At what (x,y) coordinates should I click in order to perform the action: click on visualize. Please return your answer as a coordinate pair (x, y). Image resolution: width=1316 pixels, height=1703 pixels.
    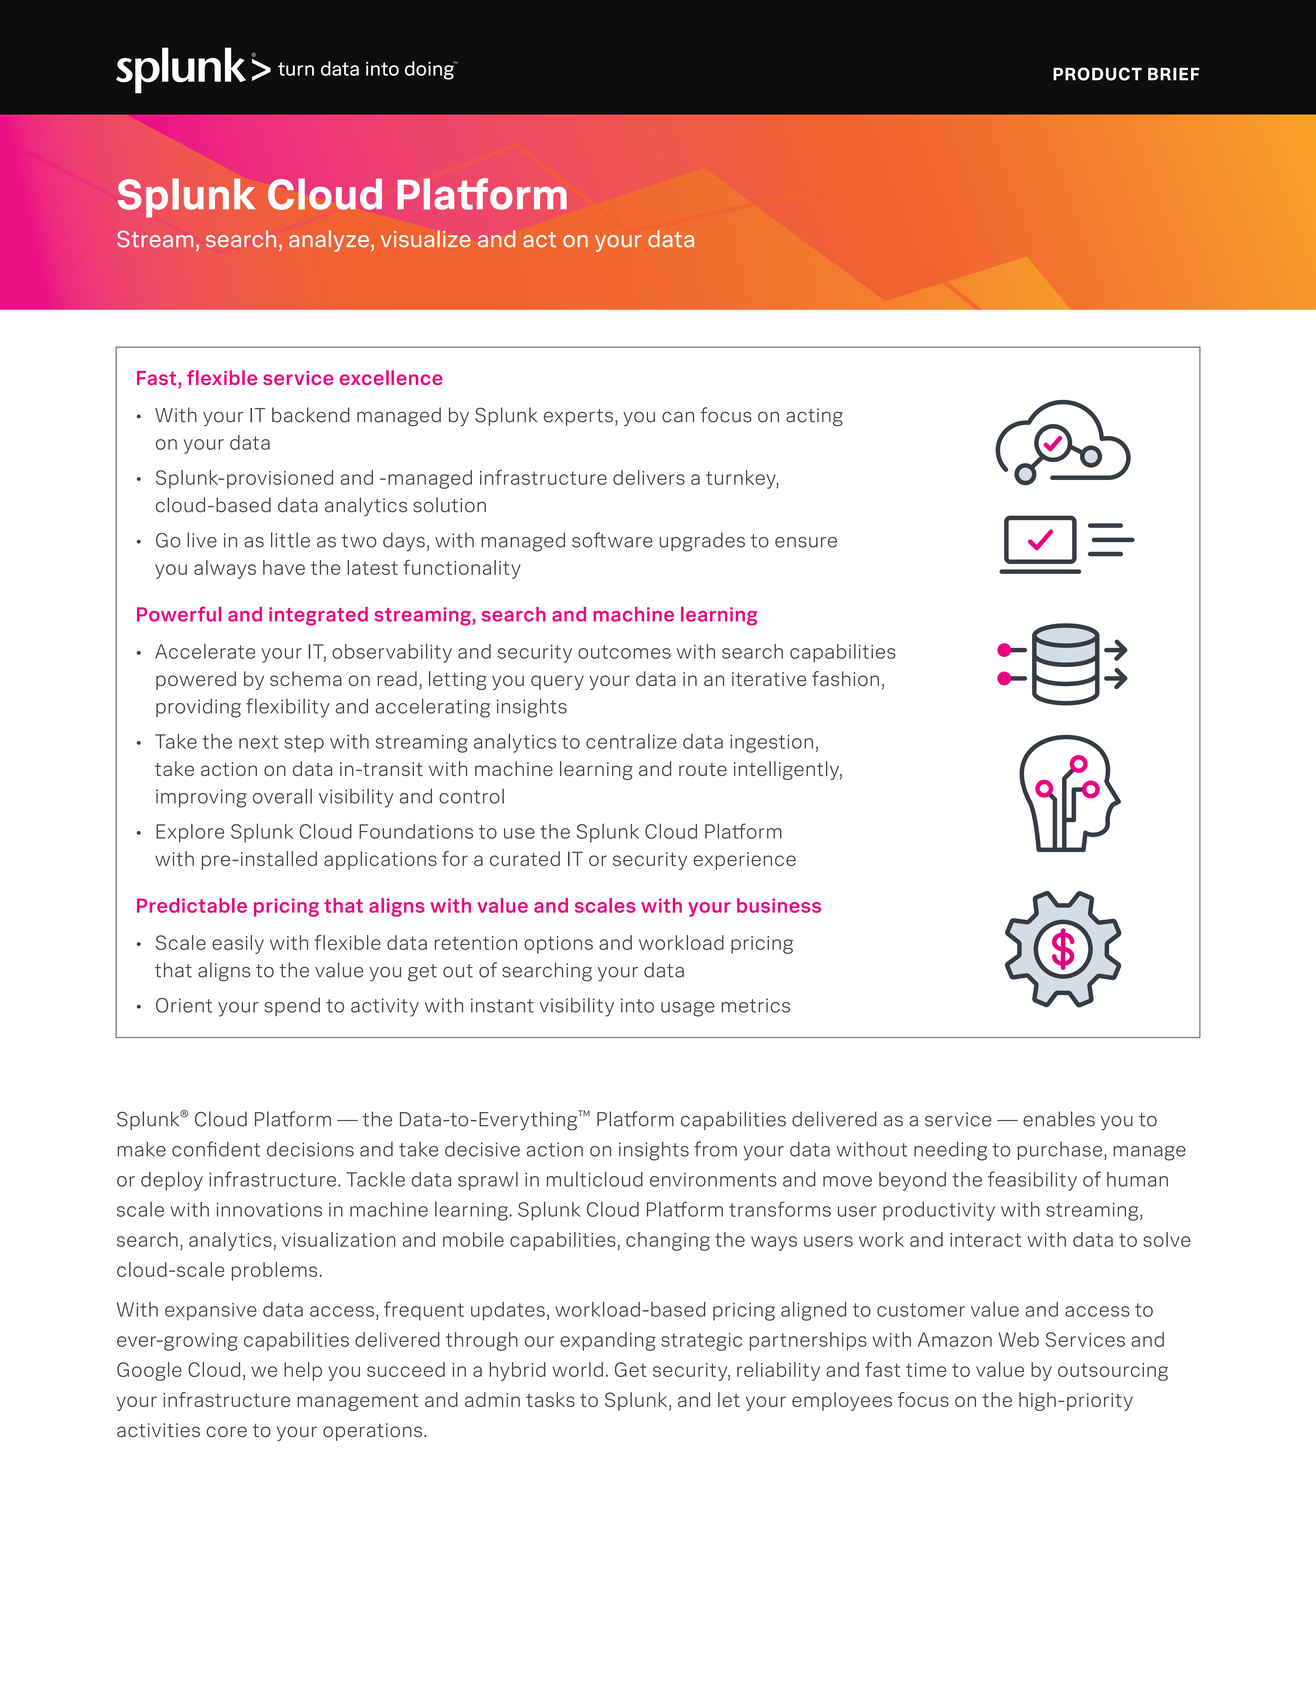
    Looking at the image, I should click on (426, 239).
